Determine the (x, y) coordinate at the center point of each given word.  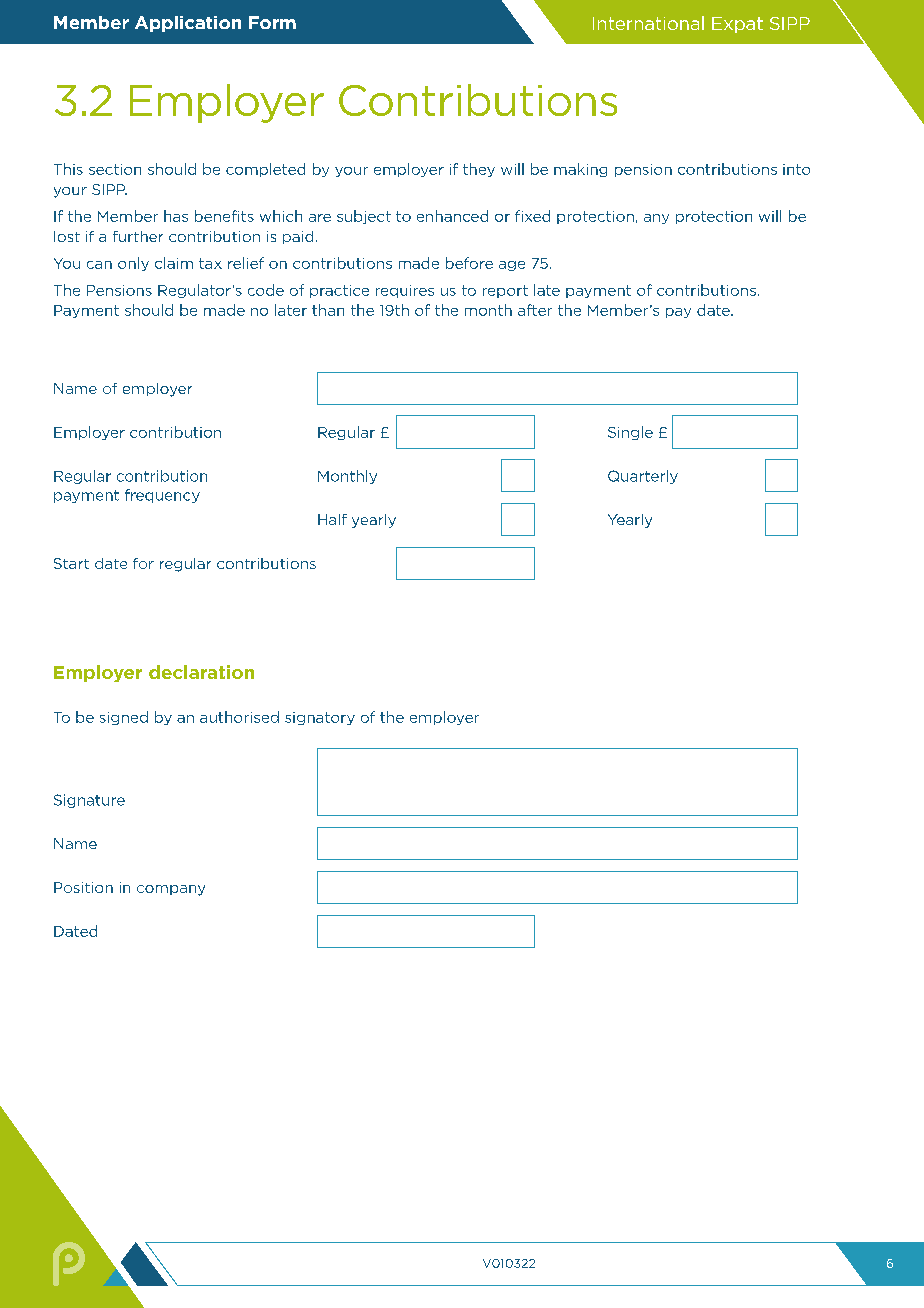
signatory (320, 718)
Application (188, 24)
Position (83, 887)
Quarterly (643, 477)
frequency (162, 496)
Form (272, 22)
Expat (737, 25)
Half (332, 519)
